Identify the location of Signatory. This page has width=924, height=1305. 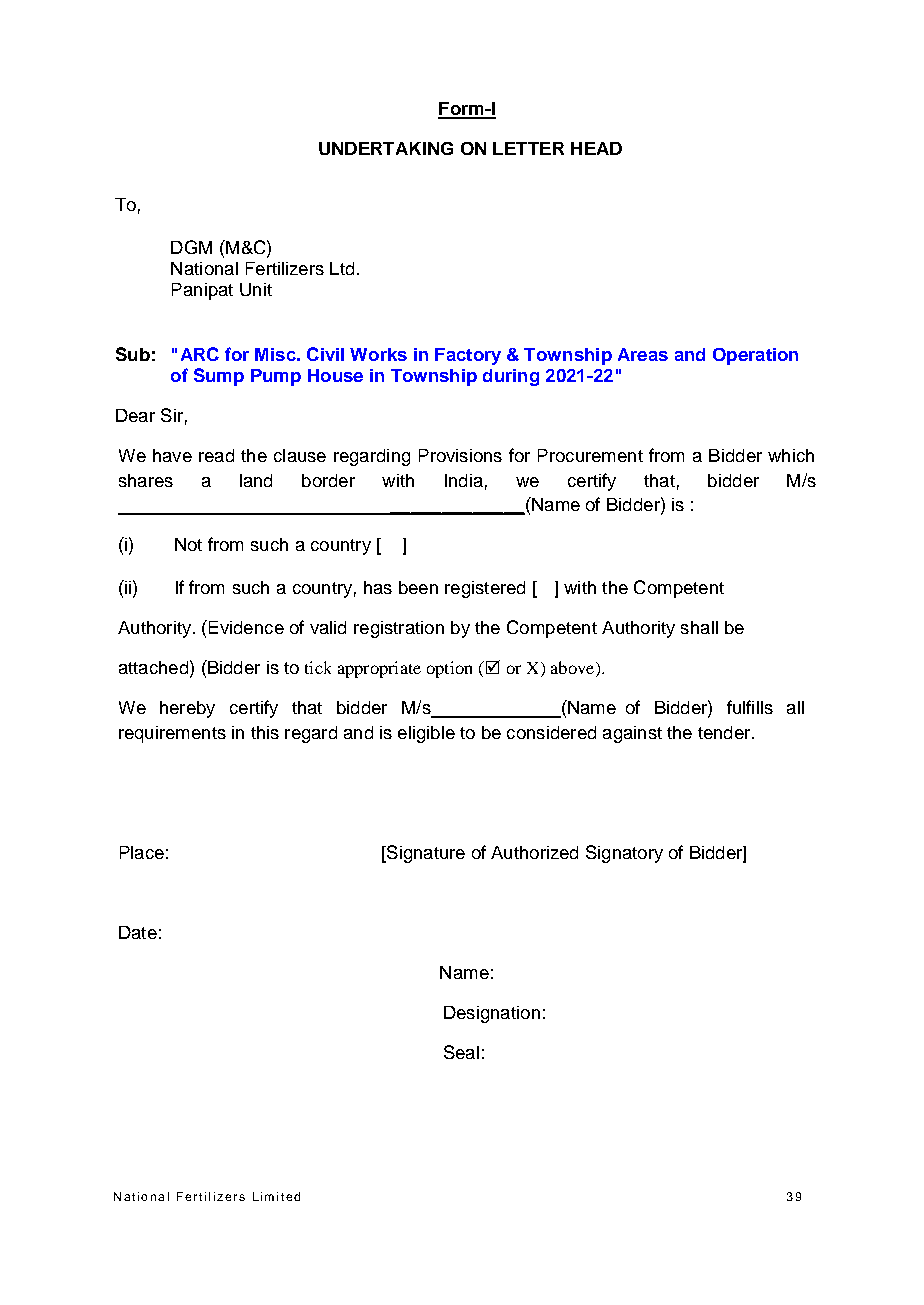
(624, 854).
